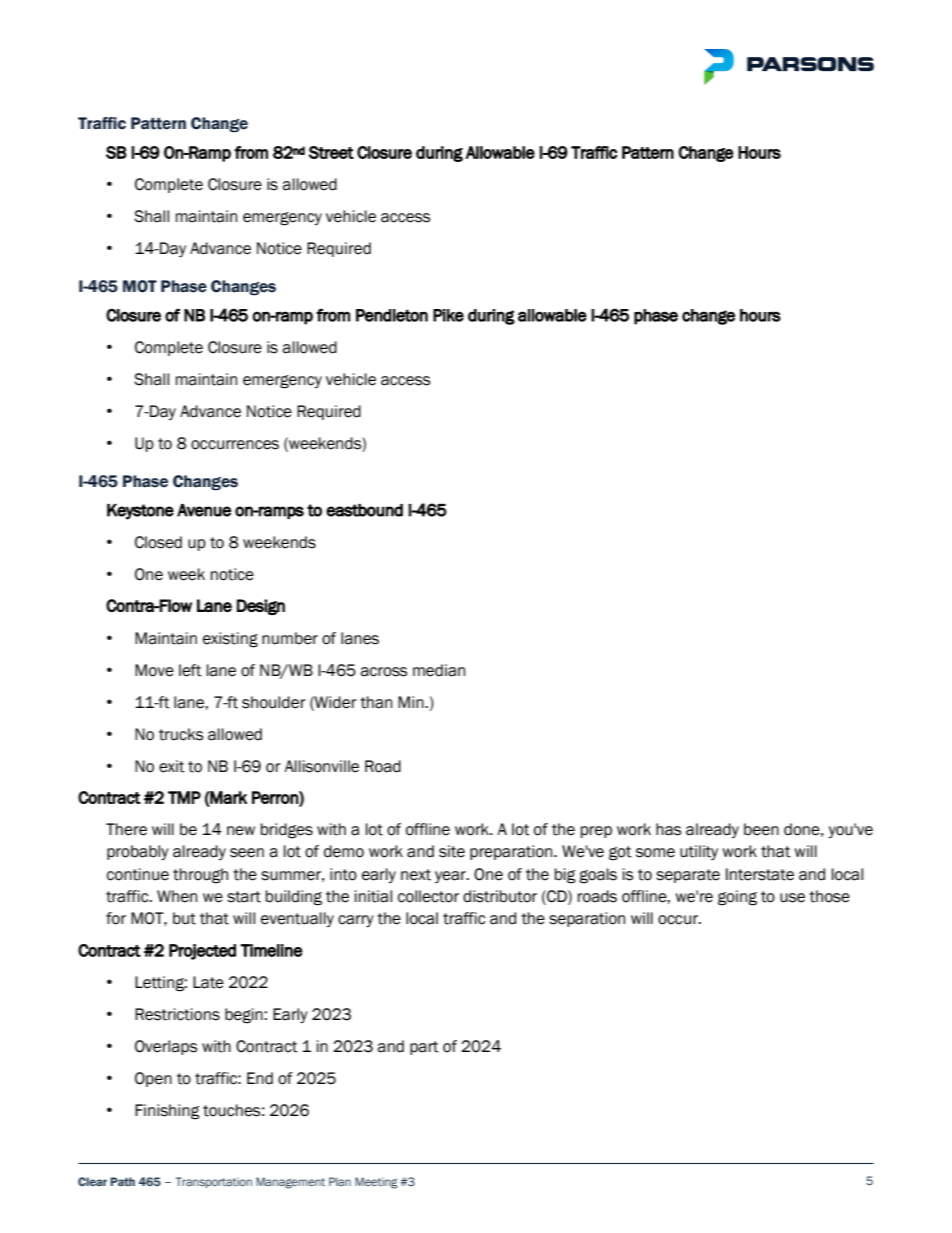 This image has height=1233, width=952. What do you see at coordinates (392, 315) in the image?
I see `Pendleton` at bounding box center [392, 315].
